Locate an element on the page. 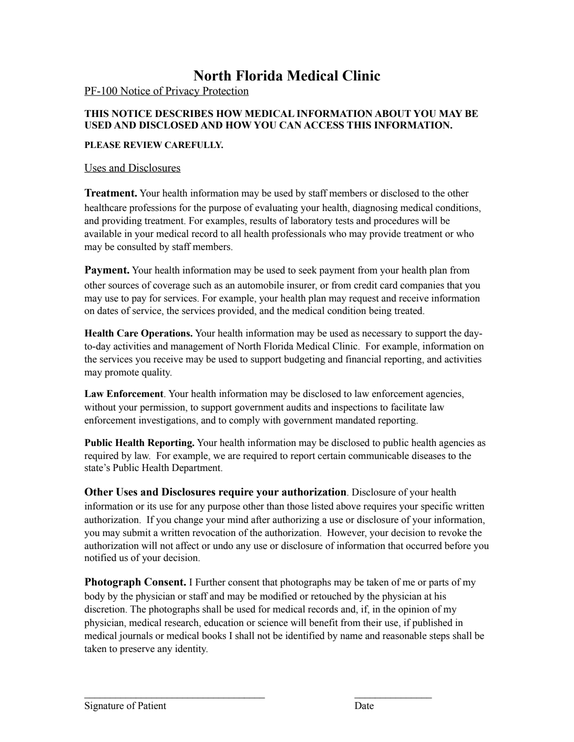 Image resolution: width=574 pixels, height=742 pixels. REVIEW is located at coordinates (143, 144).
